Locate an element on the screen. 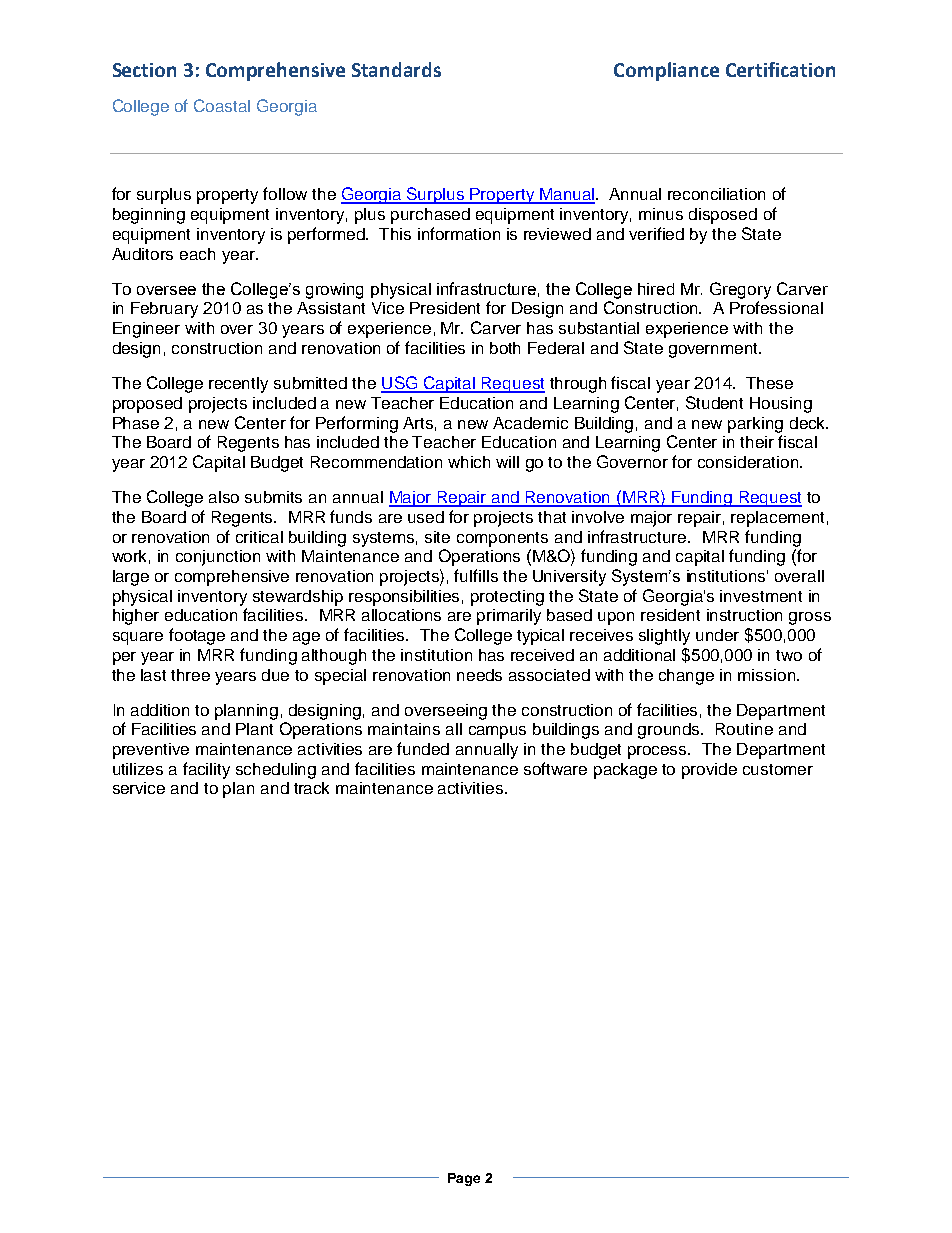  both is located at coordinates (505, 348).
